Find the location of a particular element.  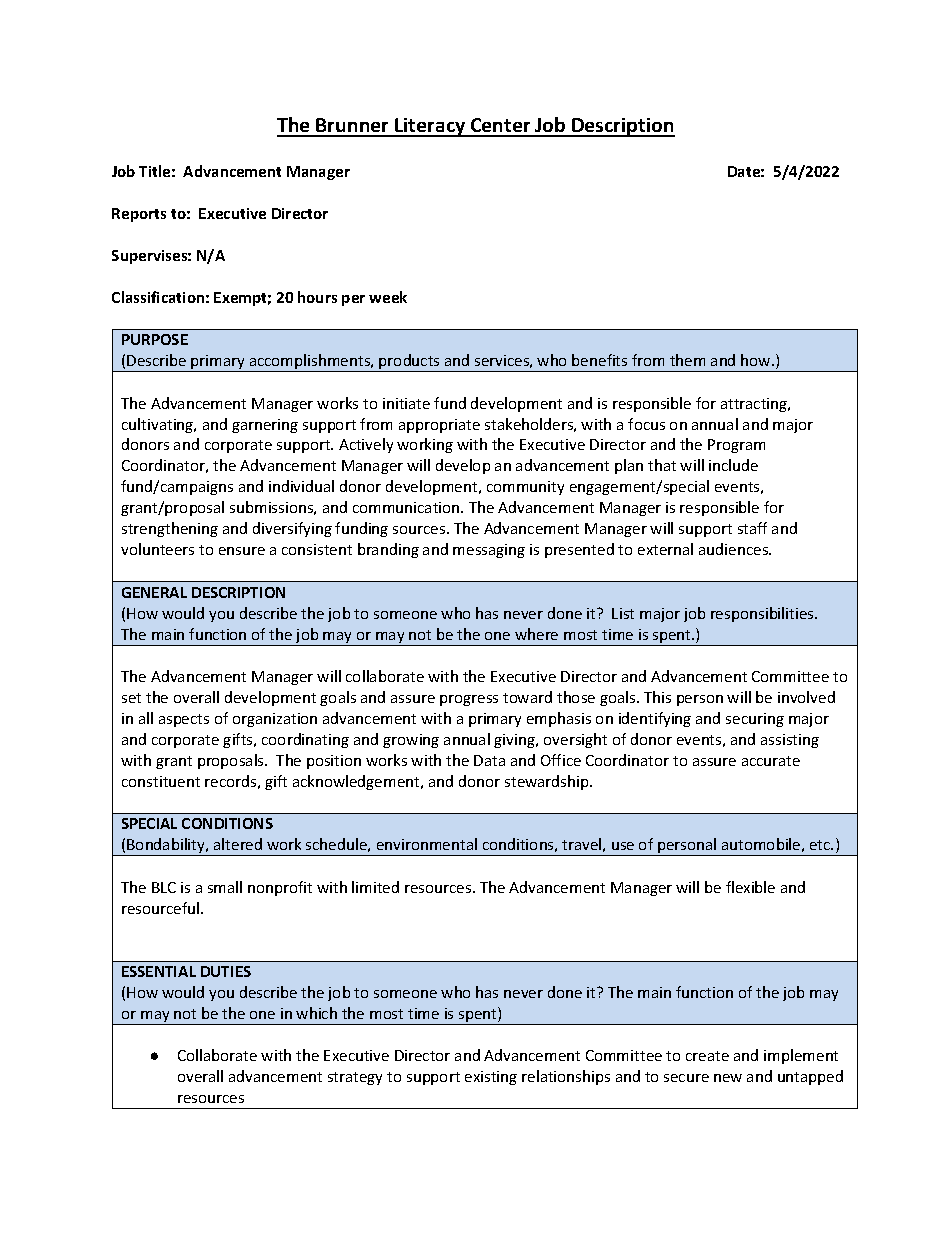

create is located at coordinates (707, 1056).
